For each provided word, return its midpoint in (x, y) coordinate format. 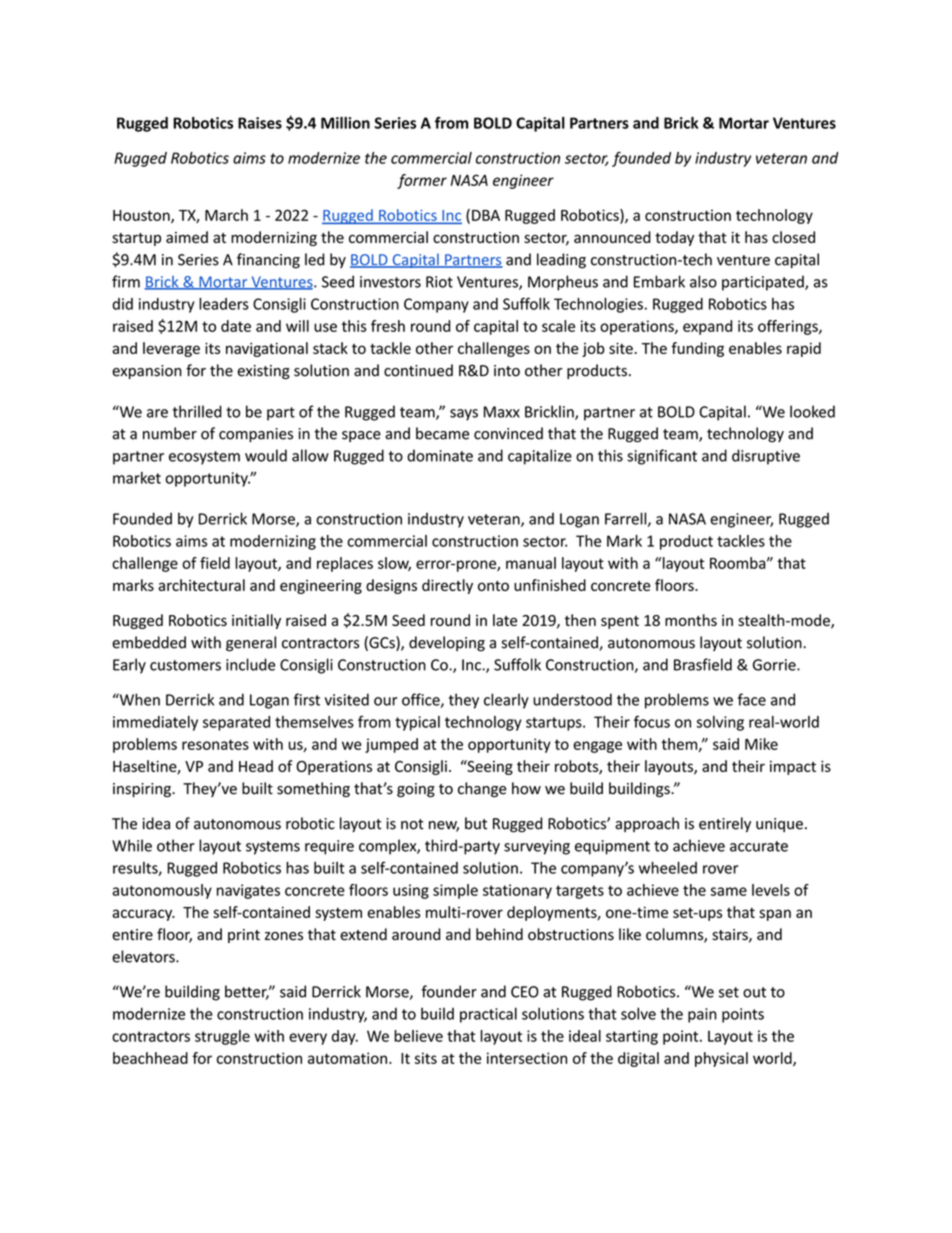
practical (488, 1015)
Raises (260, 123)
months (691, 620)
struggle (222, 1037)
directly (447, 586)
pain (702, 1015)
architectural (201, 585)
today (674, 238)
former (422, 181)
